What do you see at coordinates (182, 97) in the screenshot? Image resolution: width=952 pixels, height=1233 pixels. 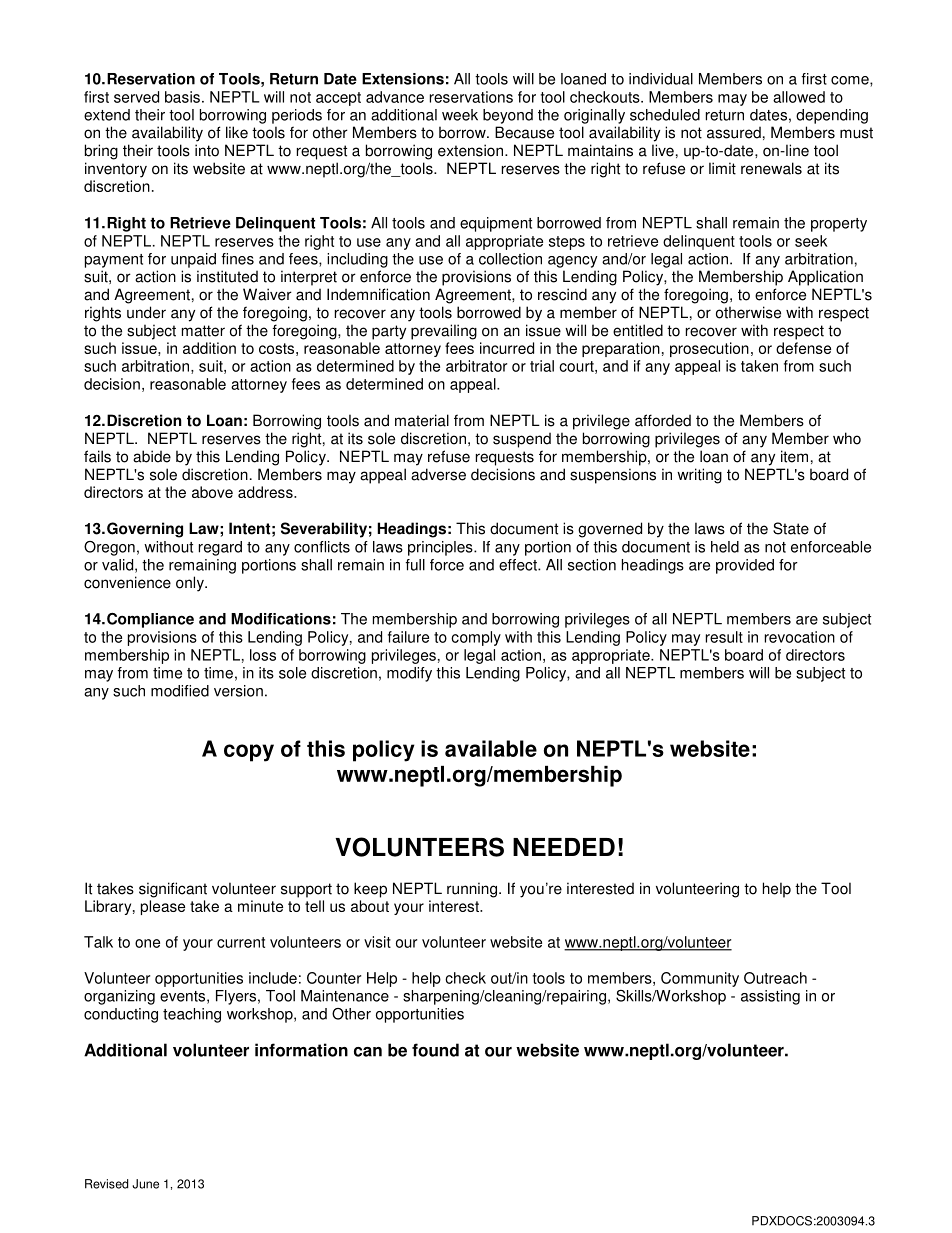 I see `basis` at bounding box center [182, 97].
